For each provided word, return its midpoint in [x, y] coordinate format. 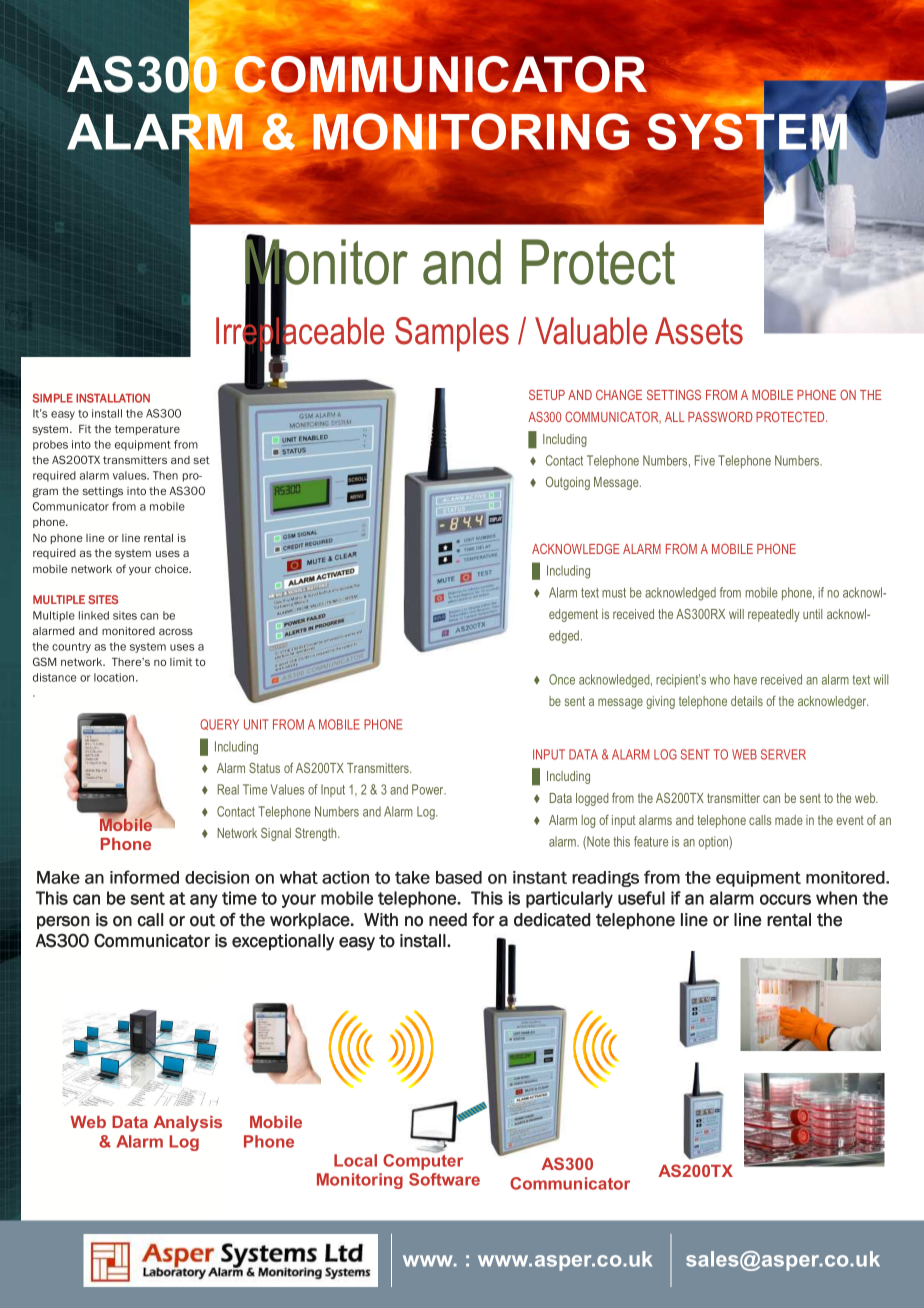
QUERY [219, 724]
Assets [699, 331]
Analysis [188, 1124]
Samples [452, 334]
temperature [147, 430]
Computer [423, 1161]
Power [429, 789]
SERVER [783, 754]
